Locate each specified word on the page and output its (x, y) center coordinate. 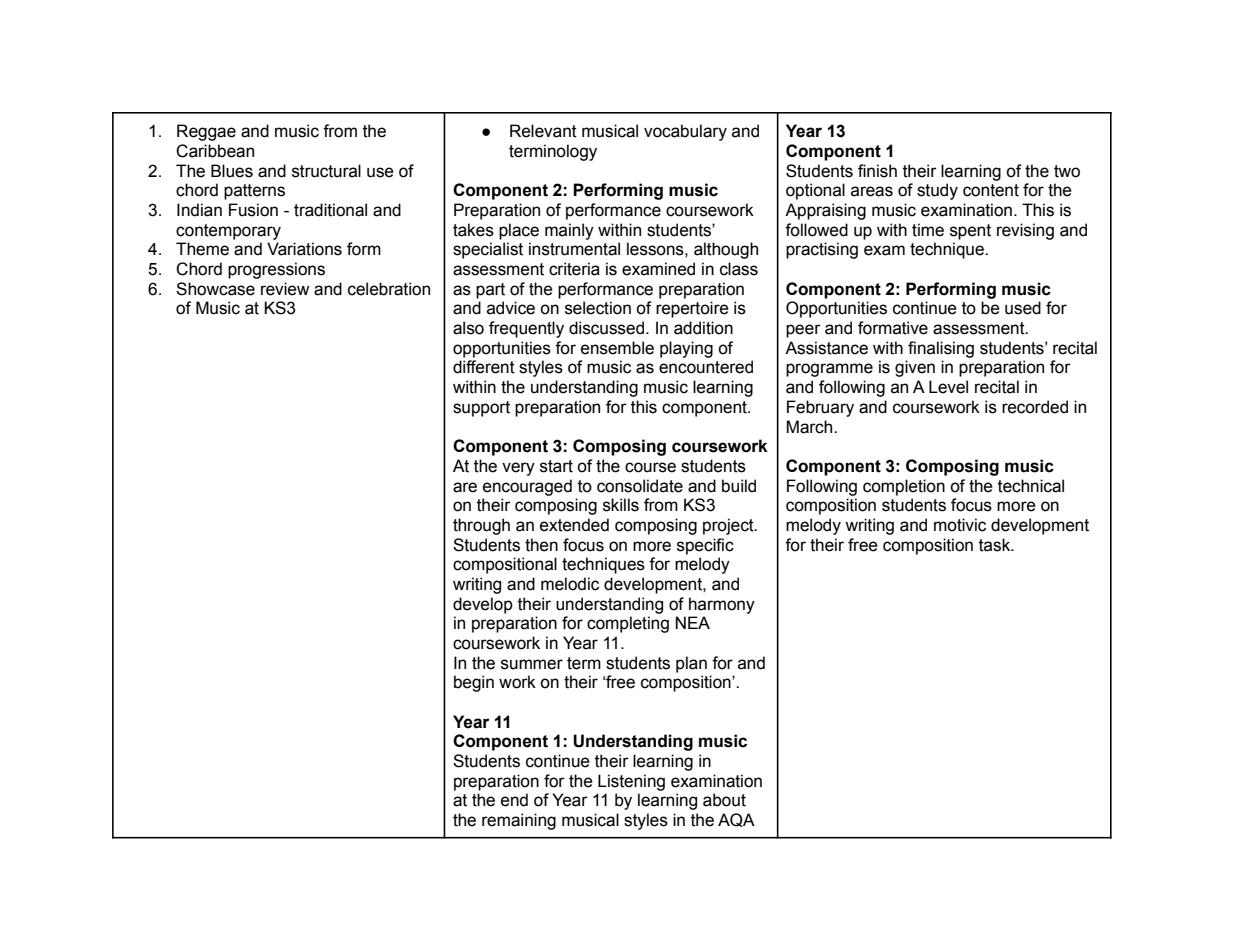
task (996, 545)
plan (691, 664)
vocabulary (685, 132)
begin (474, 683)
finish (877, 171)
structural (326, 171)
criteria (574, 269)
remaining (519, 821)
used (1023, 308)
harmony (722, 605)
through (481, 526)
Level (948, 387)
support (481, 409)
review (285, 289)
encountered (706, 367)
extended (574, 525)
